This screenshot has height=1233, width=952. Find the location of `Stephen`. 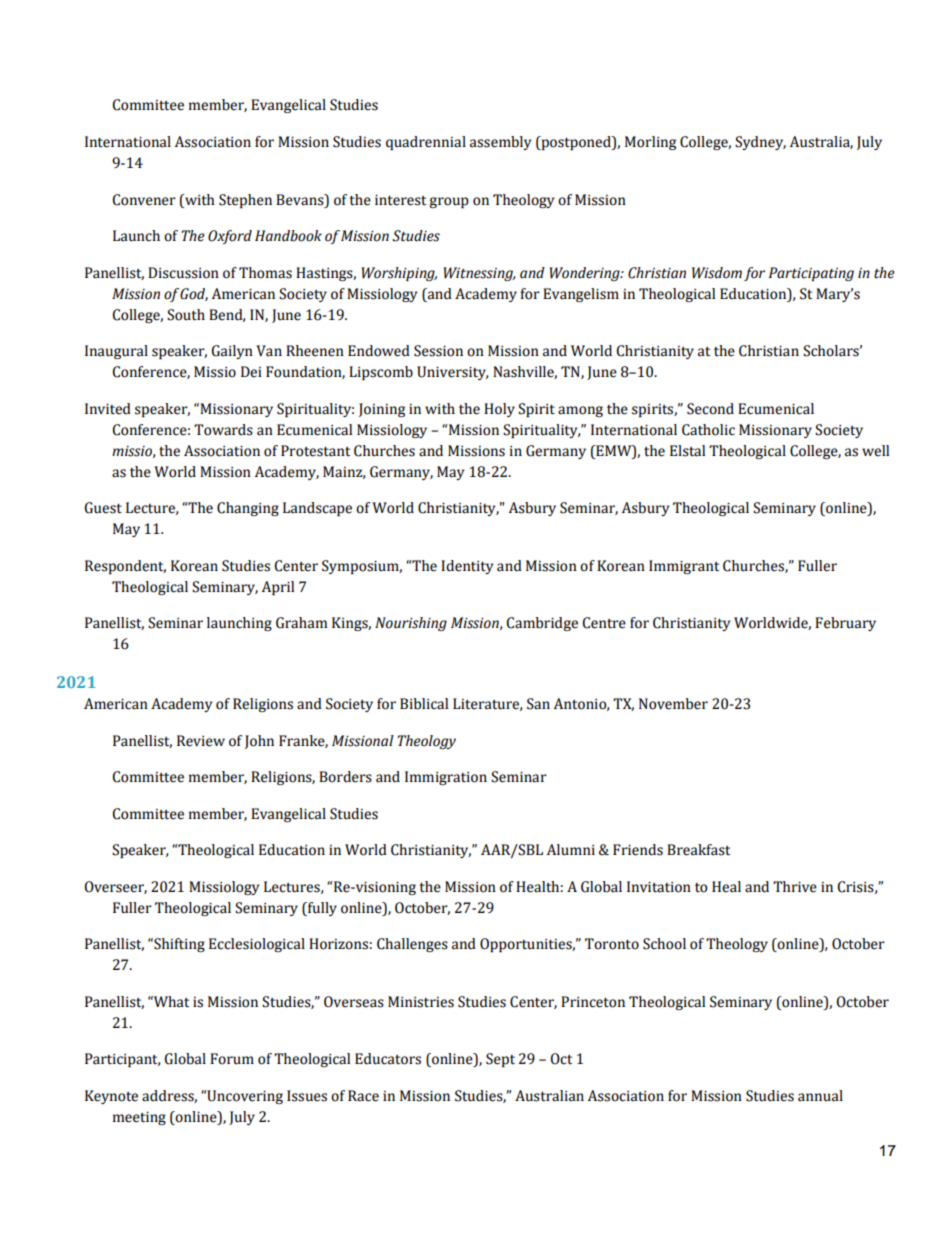

Stephen is located at coordinates (245, 201).
